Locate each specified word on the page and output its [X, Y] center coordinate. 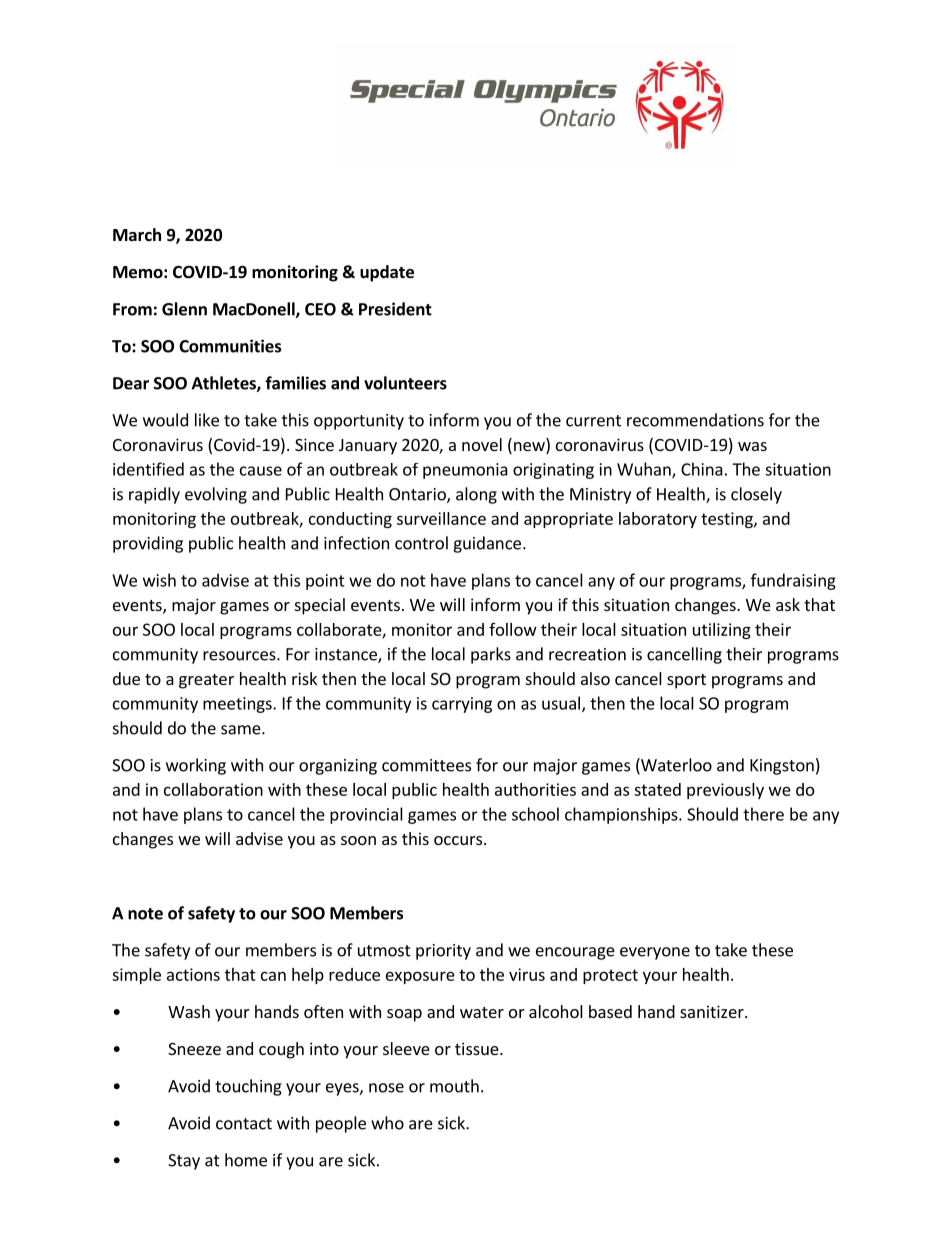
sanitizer [713, 1011]
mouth [454, 1086]
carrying [462, 705]
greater [206, 681]
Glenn [184, 309]
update [387, 273]
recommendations [695, 420]
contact [244, 1124]
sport [686, 681]
